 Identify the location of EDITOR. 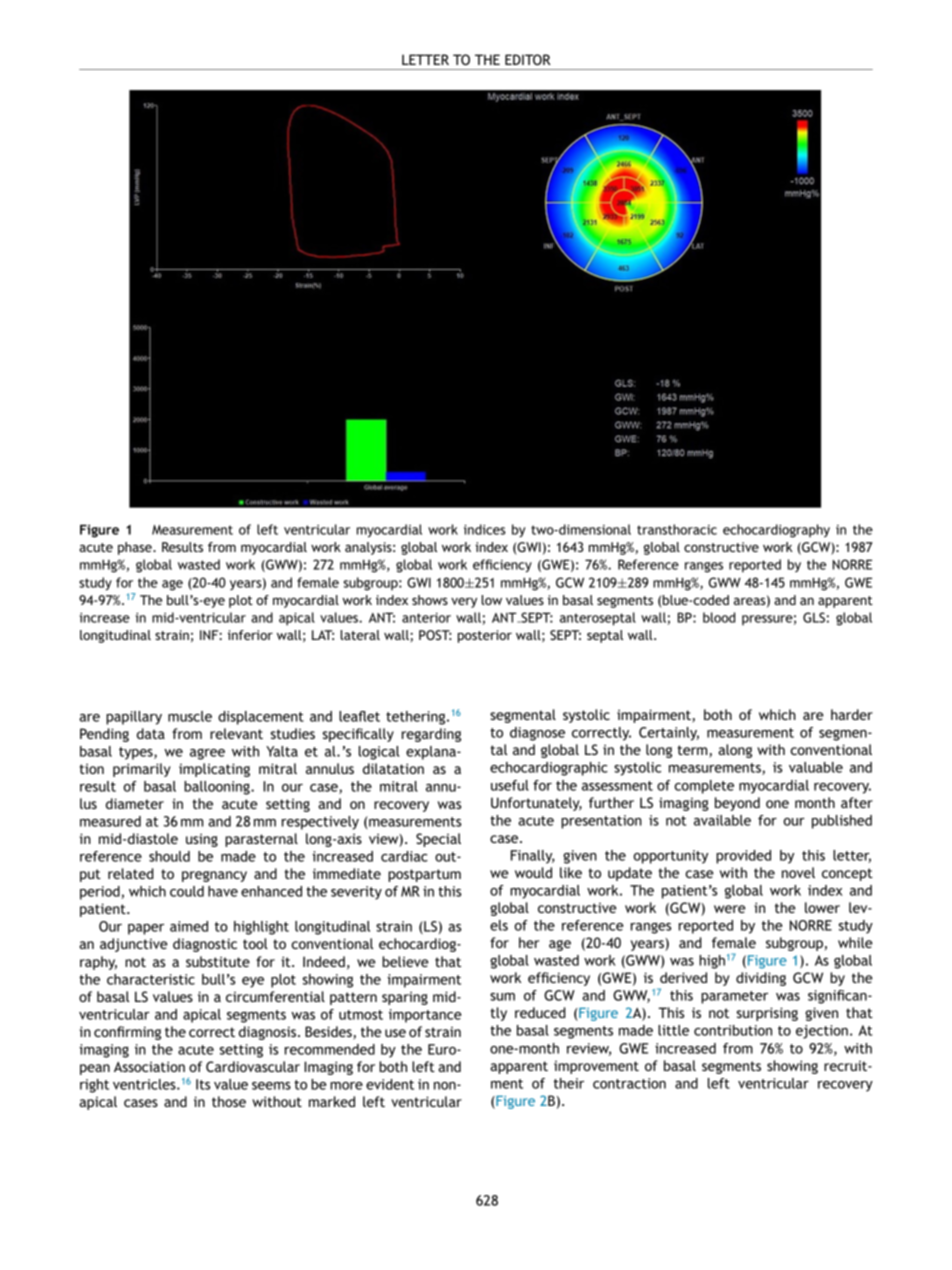
(528, 59).
